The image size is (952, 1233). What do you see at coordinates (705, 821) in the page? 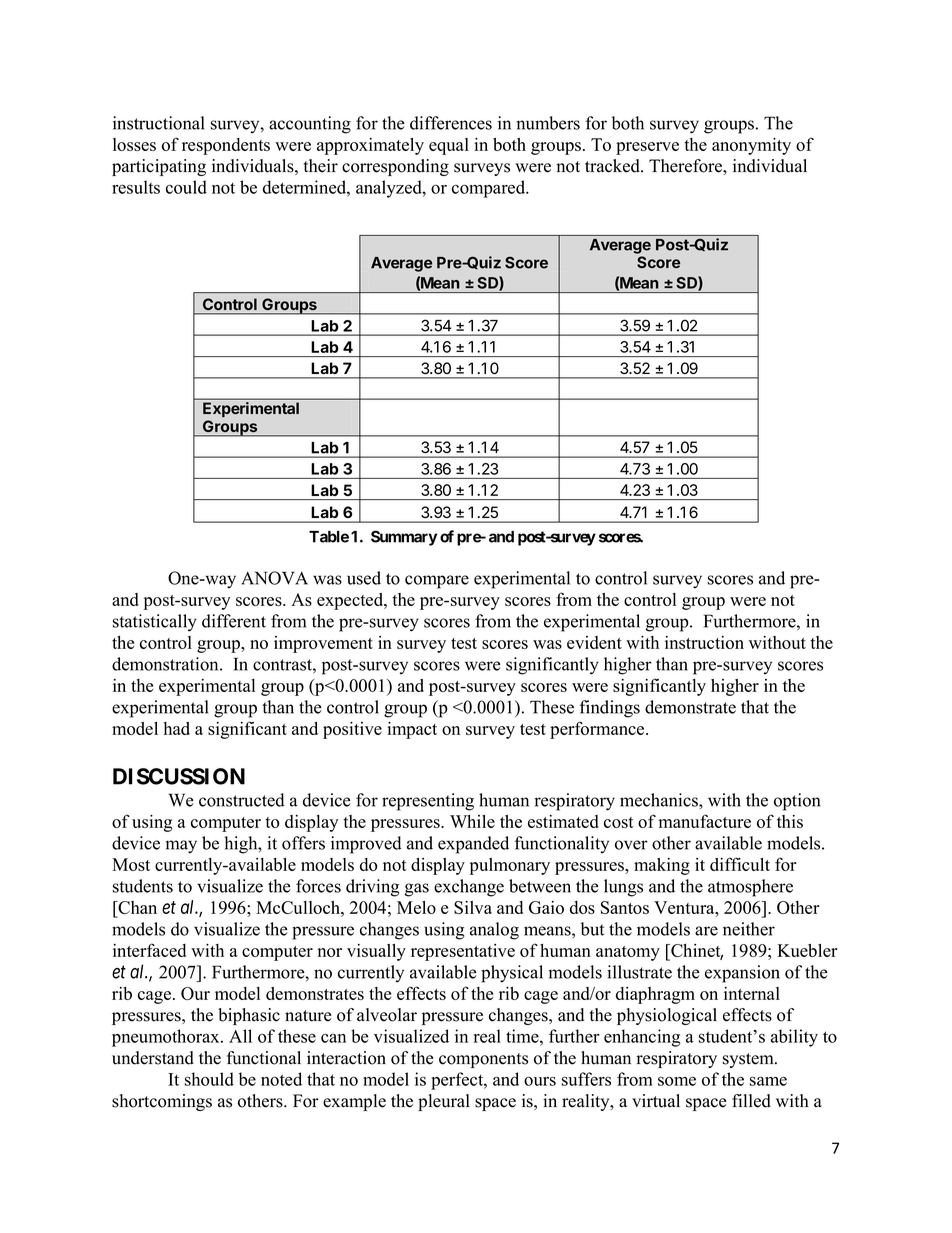
I see `manufacture` at bounding box center [705, 821].
